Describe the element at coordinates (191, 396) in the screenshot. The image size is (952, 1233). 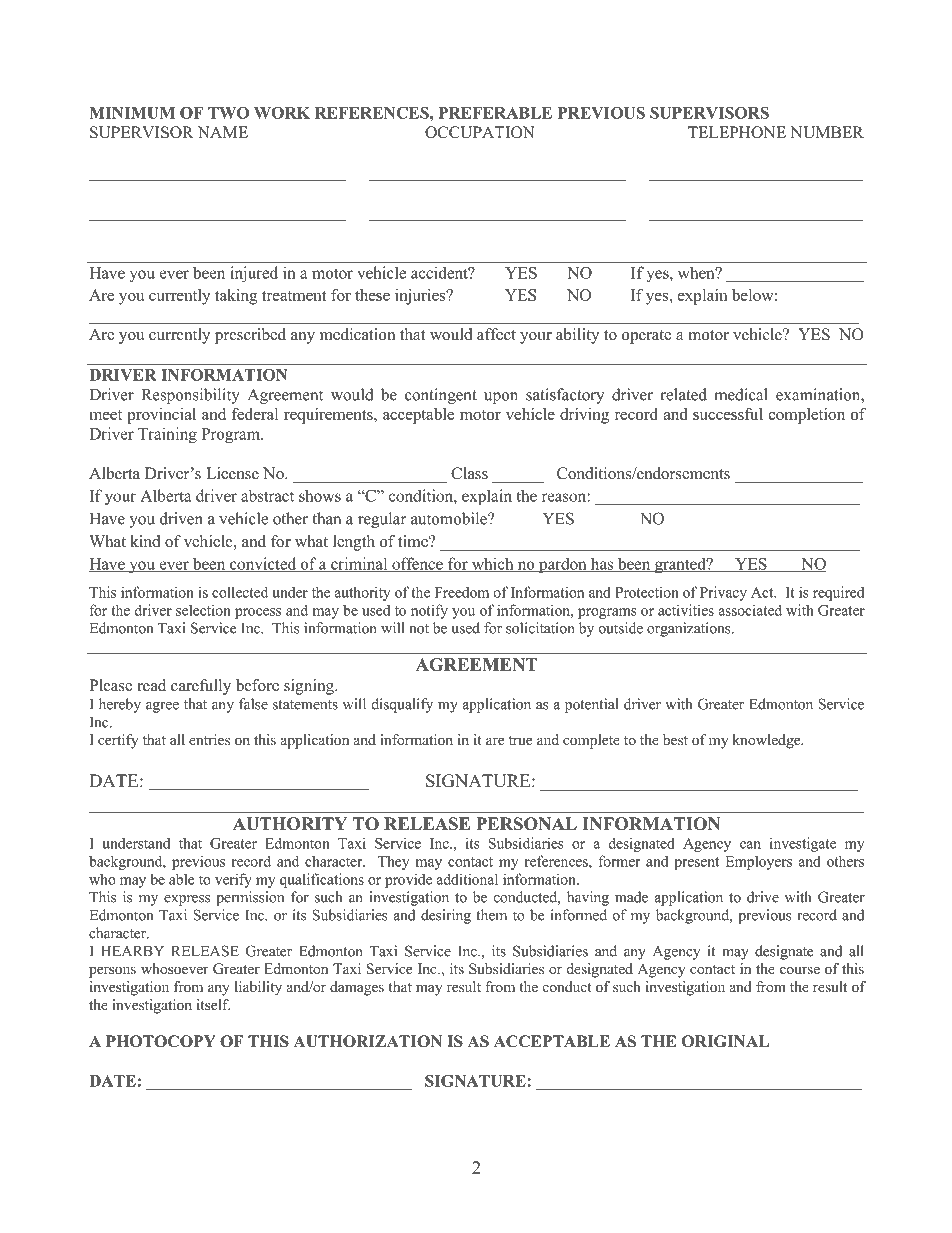
I see `Responsibility` at that location.
